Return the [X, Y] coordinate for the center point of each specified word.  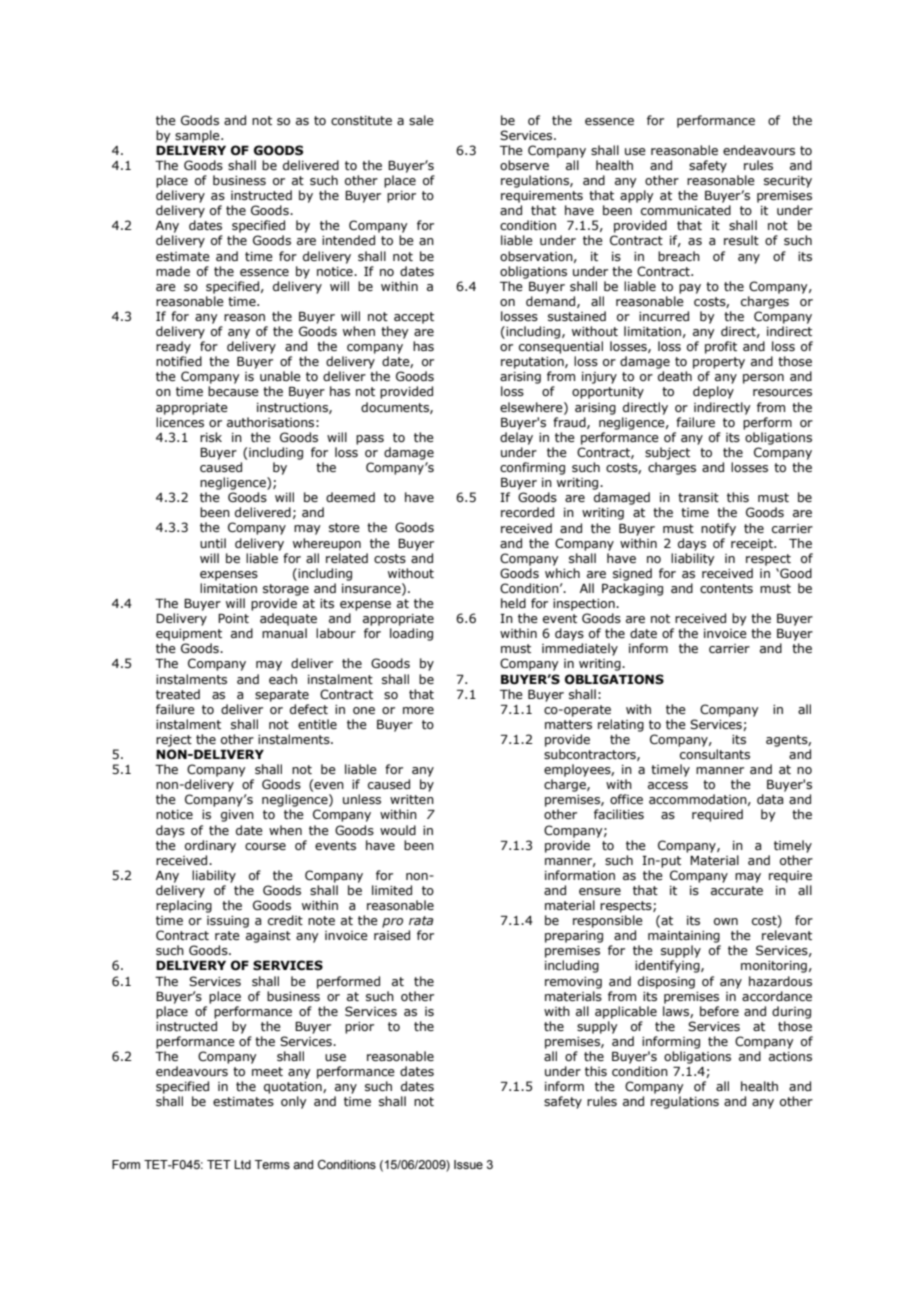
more [418, 710]
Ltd [242, 1164]
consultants [715, 754]
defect [309, 709]
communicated [686, 210]
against [268, 937]
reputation [533, 363]
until [213, 543]
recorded [527, 512]
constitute [361, 120]
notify [718, 529]
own [726, 921]
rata [421, 920]
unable [280, 376]
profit [721, 347]
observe [524, 165]
